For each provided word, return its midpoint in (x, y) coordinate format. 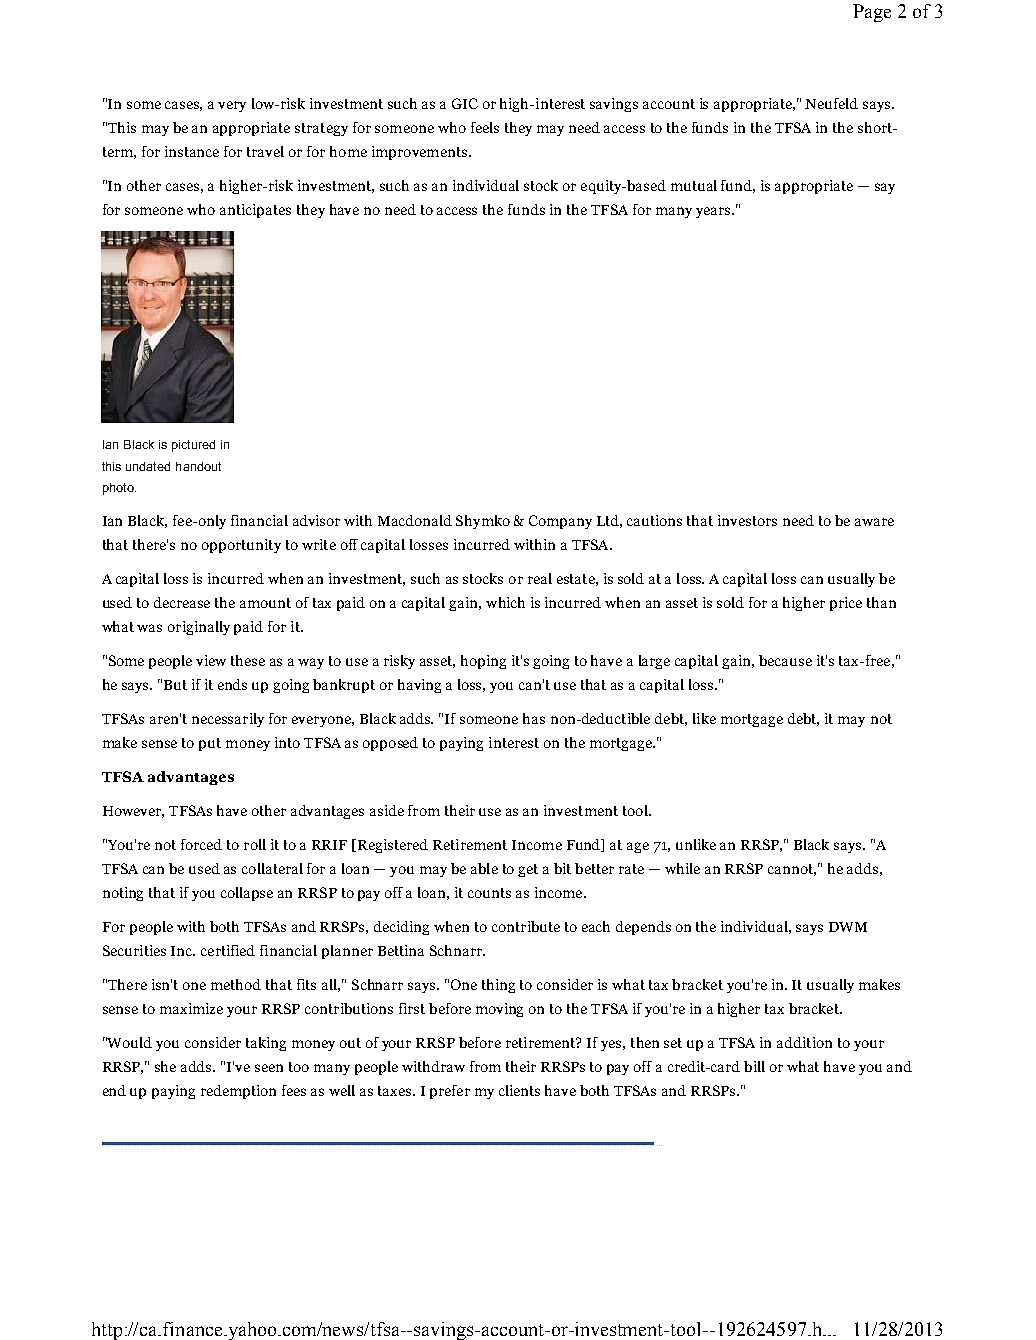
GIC (465, 103)
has (534, 718)
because (785, 660)
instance (192, 151)
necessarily (228, 720)
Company (560, 522)
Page (872, 13)
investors (747, 520)
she (165, 1066)
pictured (193, 446)
